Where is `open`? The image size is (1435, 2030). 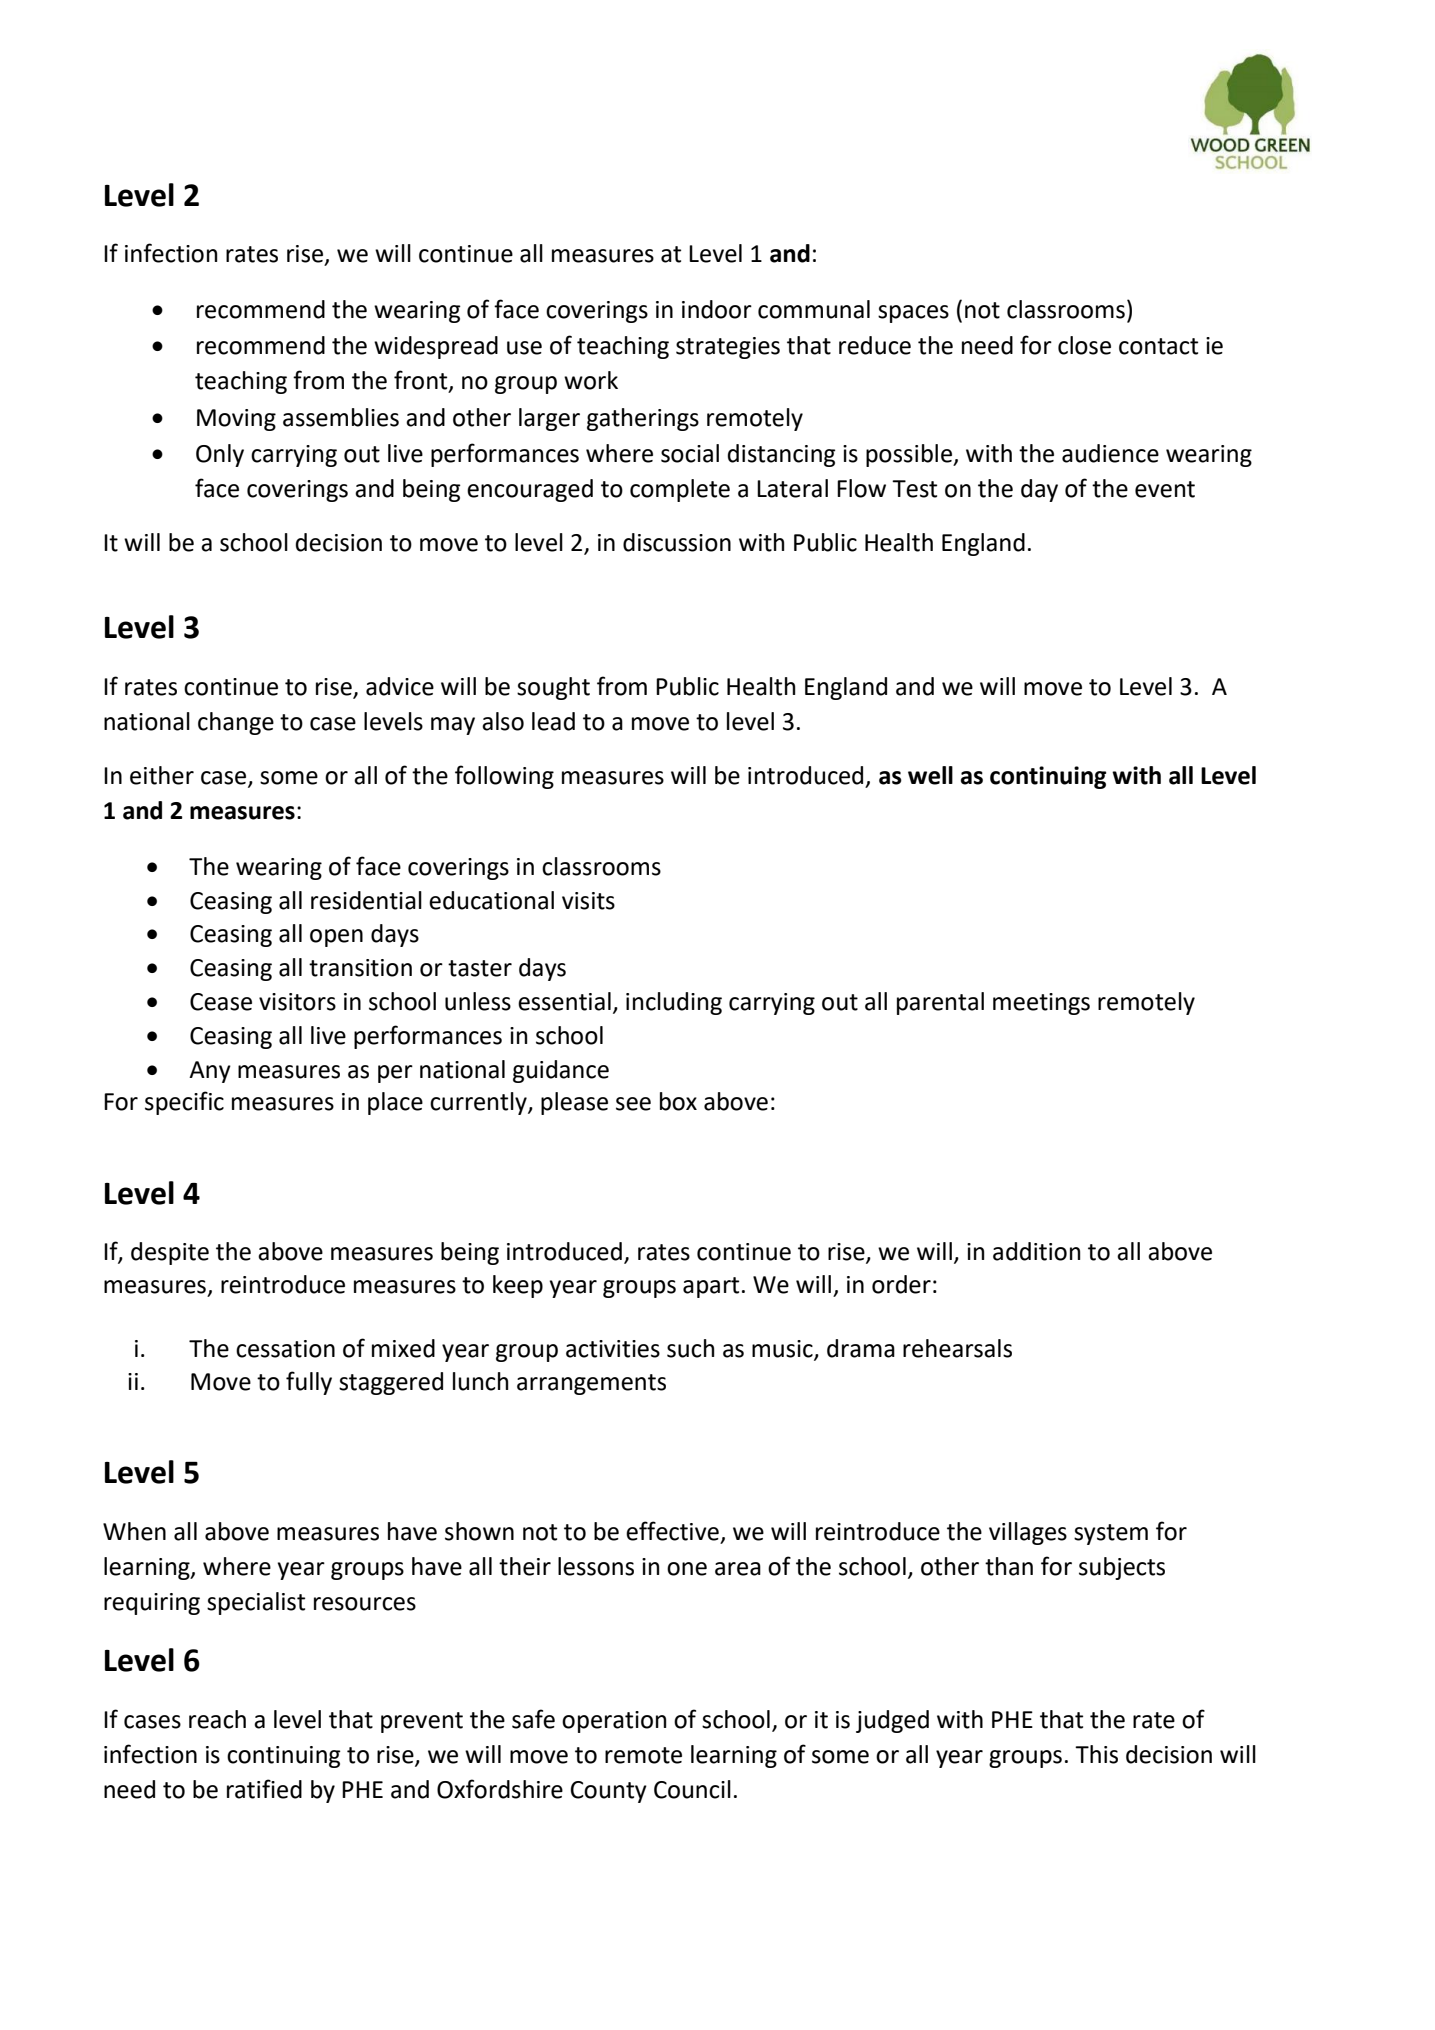
open is located at coordinates (336, 938).
